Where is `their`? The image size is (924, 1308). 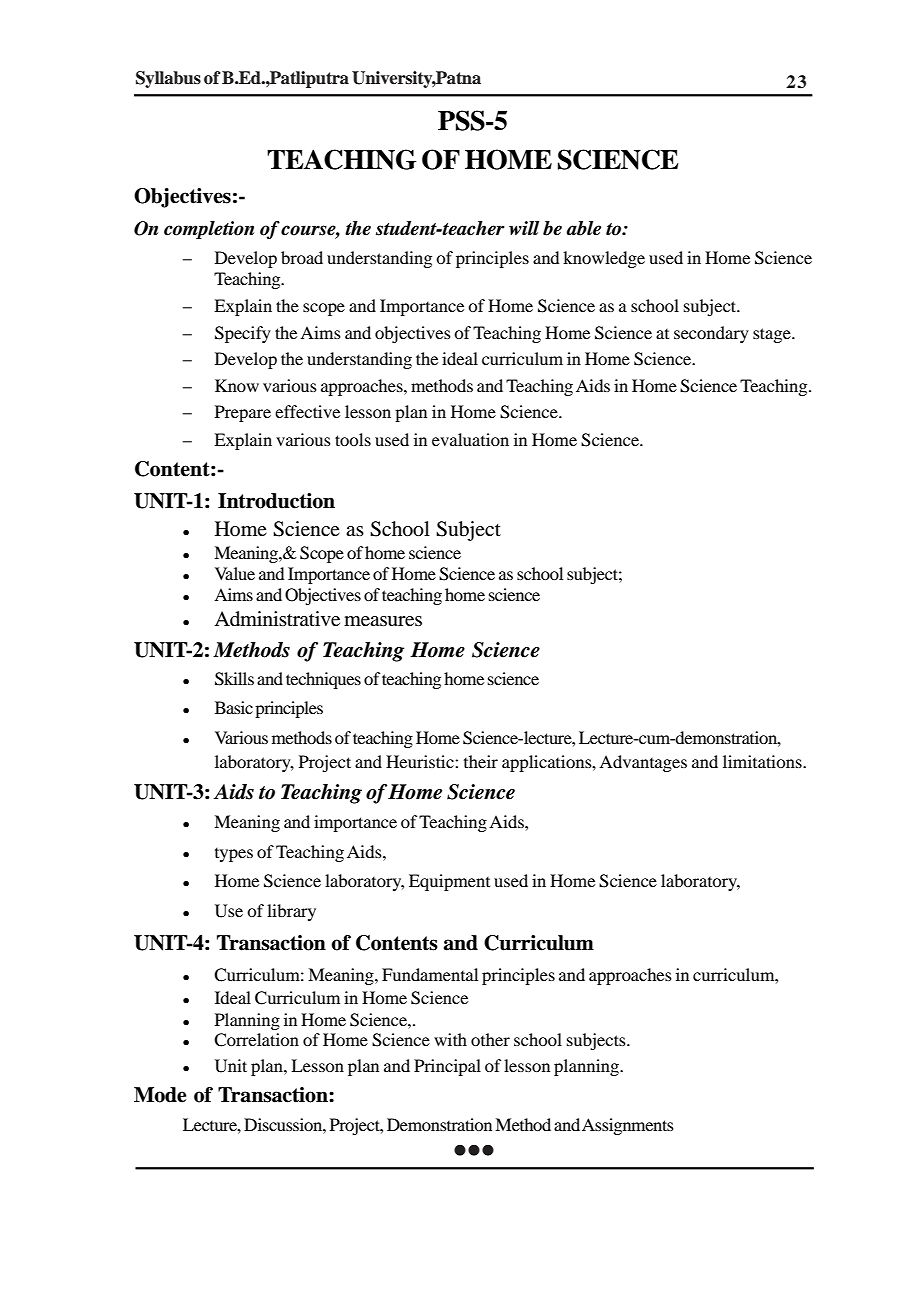 their is located at coordinates (481, 761).
